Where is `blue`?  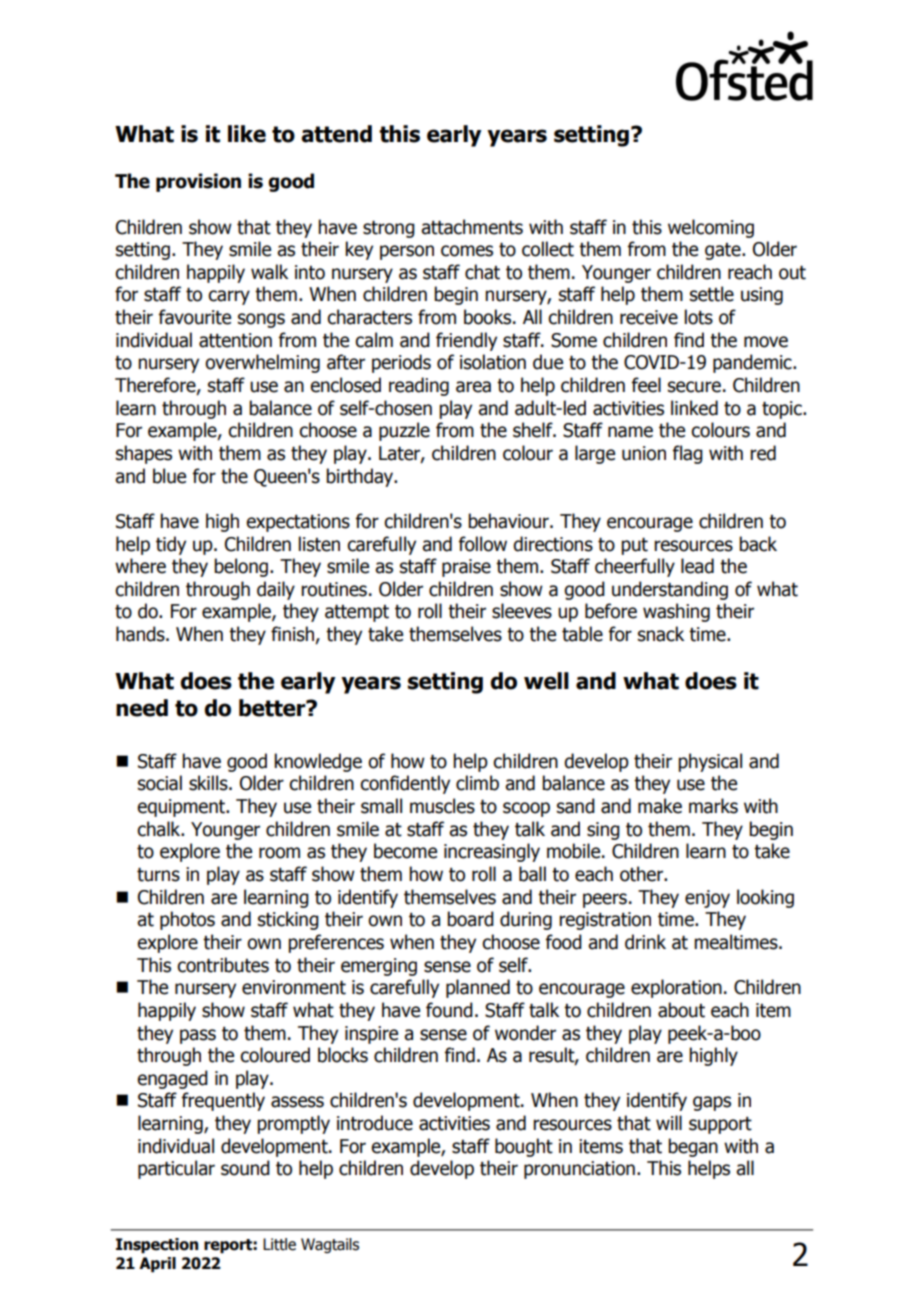 blue is located at coordinates (169, 476).
